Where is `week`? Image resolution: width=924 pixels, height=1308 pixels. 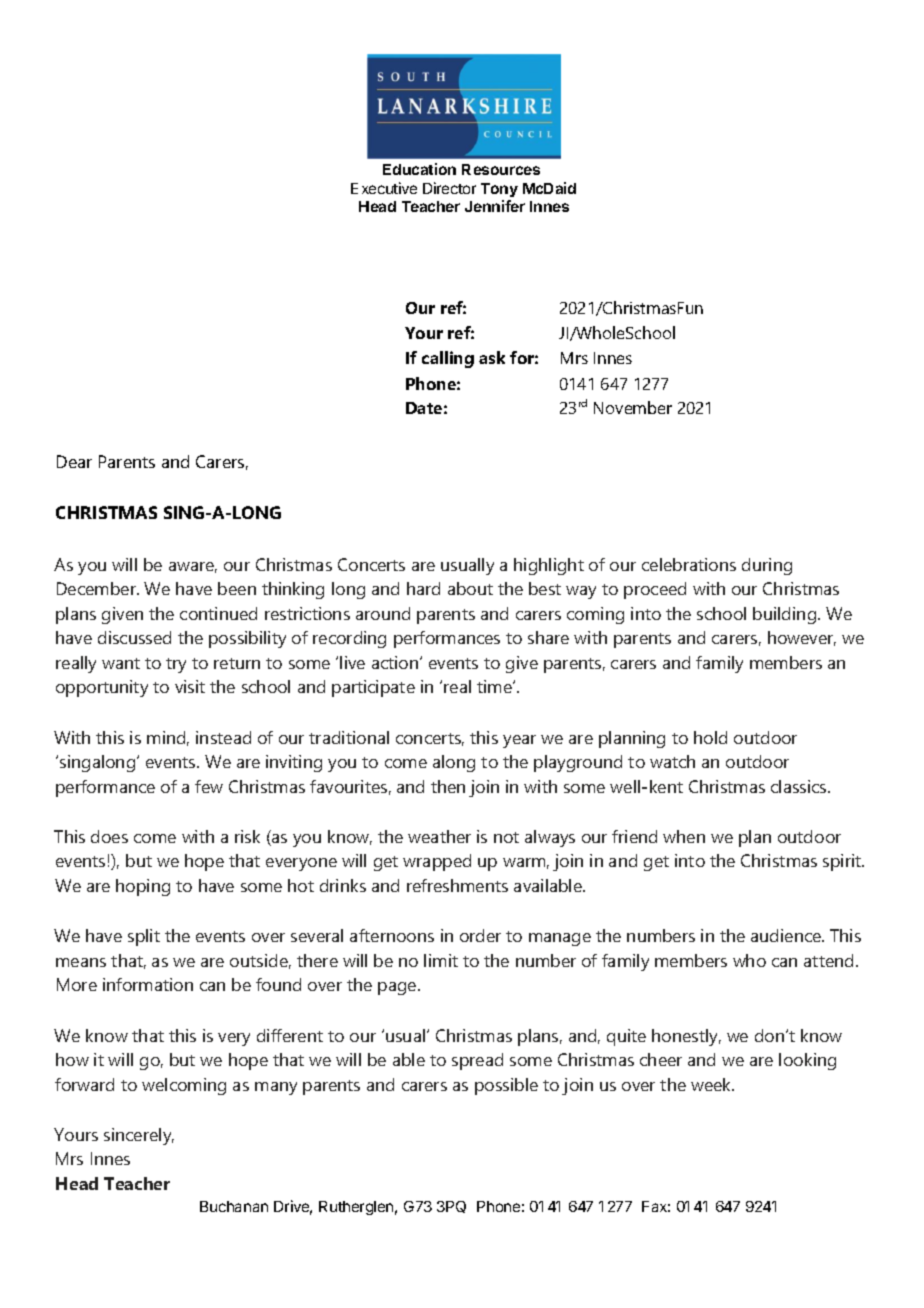 week is located at coordinates (712, 1084).
